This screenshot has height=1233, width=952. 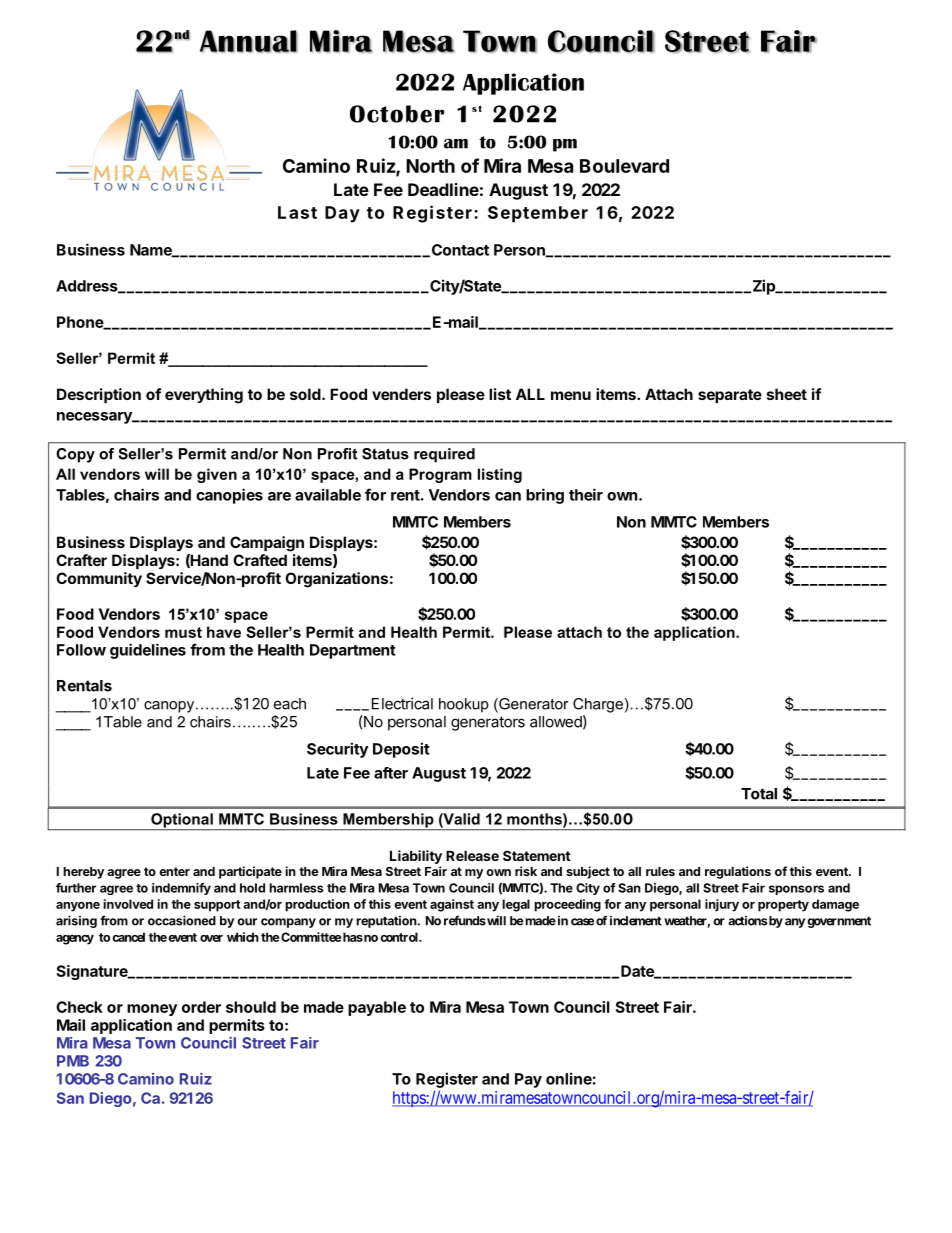 What do you see at coordinates (586, 494) in the screenshot?
I see `their` at bounding box center [586, 494].
